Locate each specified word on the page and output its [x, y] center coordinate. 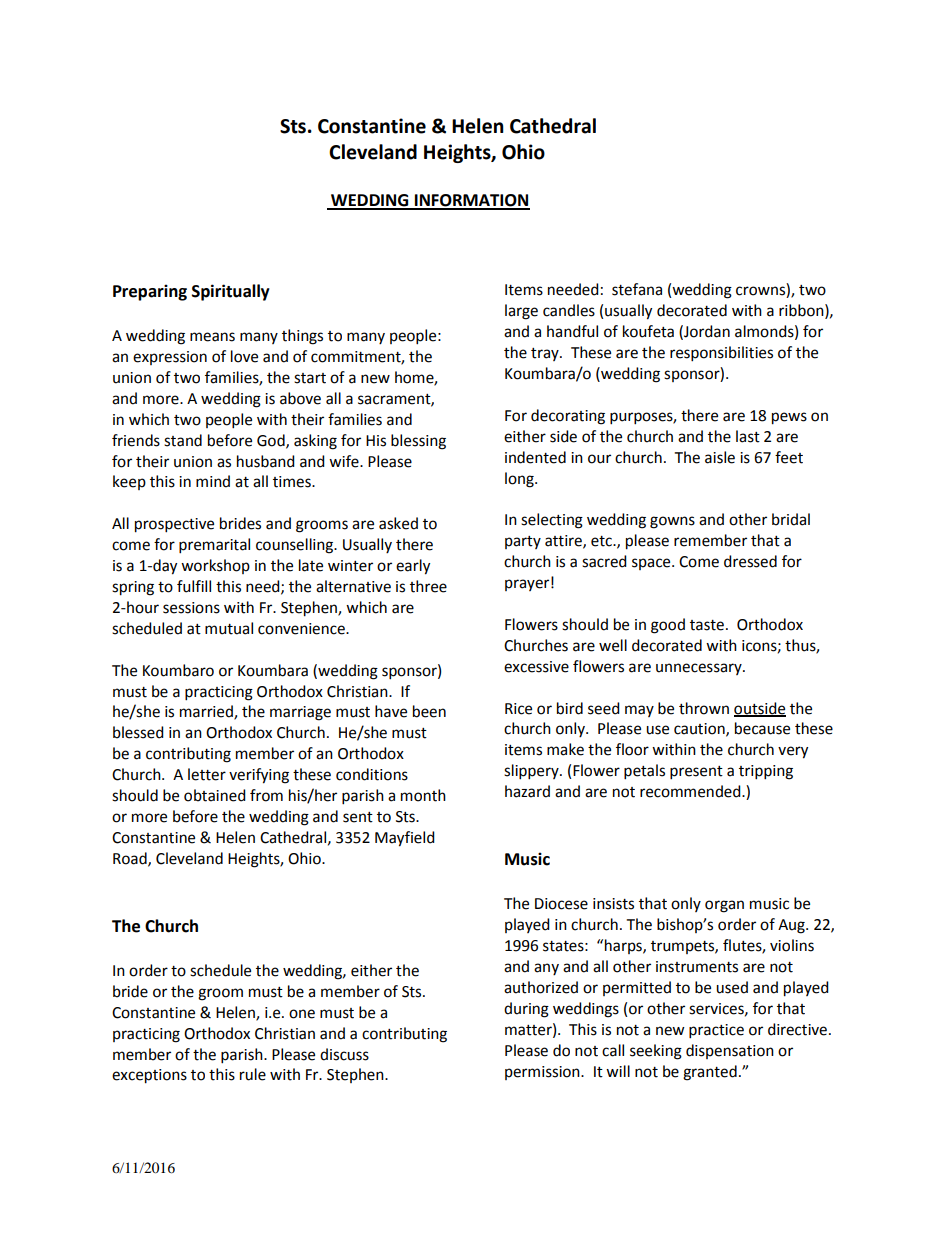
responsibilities [721, 354]
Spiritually [231, 292]
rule [253, 1074]
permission [543, 1073]
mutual [229, 628]
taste [707, 625]
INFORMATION [471, 201]
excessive [536, 667]
